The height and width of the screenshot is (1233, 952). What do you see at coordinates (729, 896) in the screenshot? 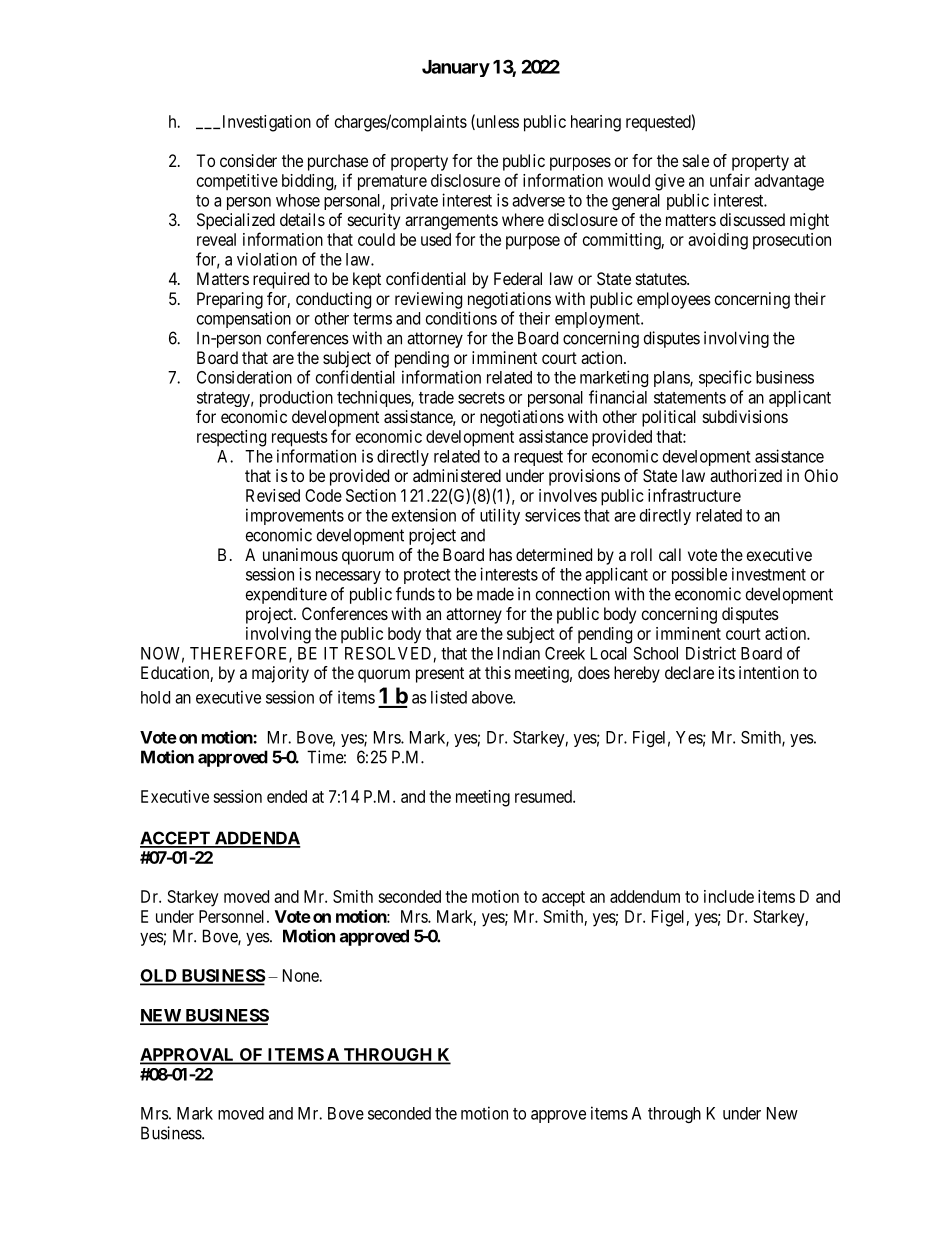
I see `include` at bounding box center [729, 896].
